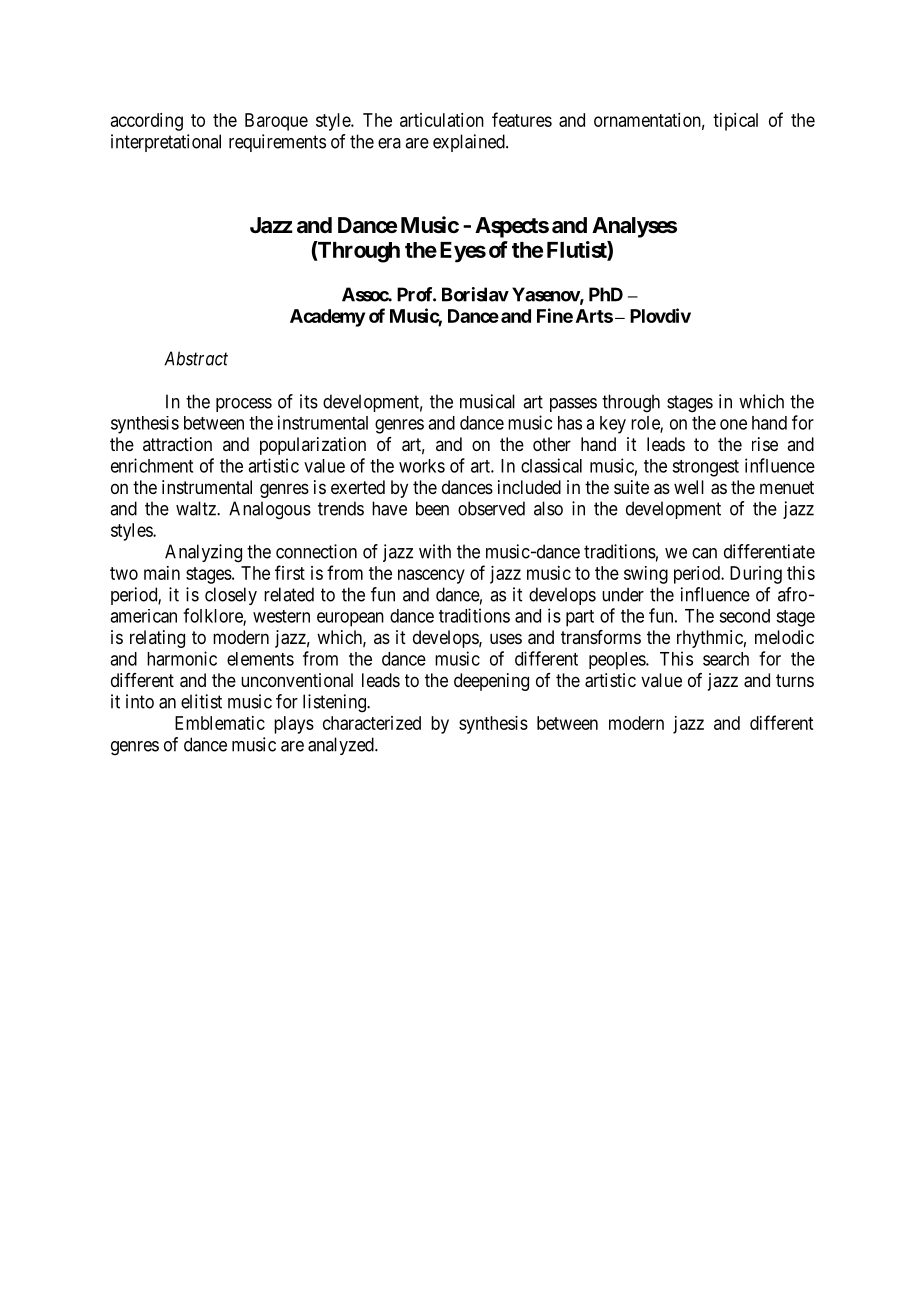 This page has width=924, height=1308. Describe the element at coordinates (733, 424) in the page. I see `one` at that location.
